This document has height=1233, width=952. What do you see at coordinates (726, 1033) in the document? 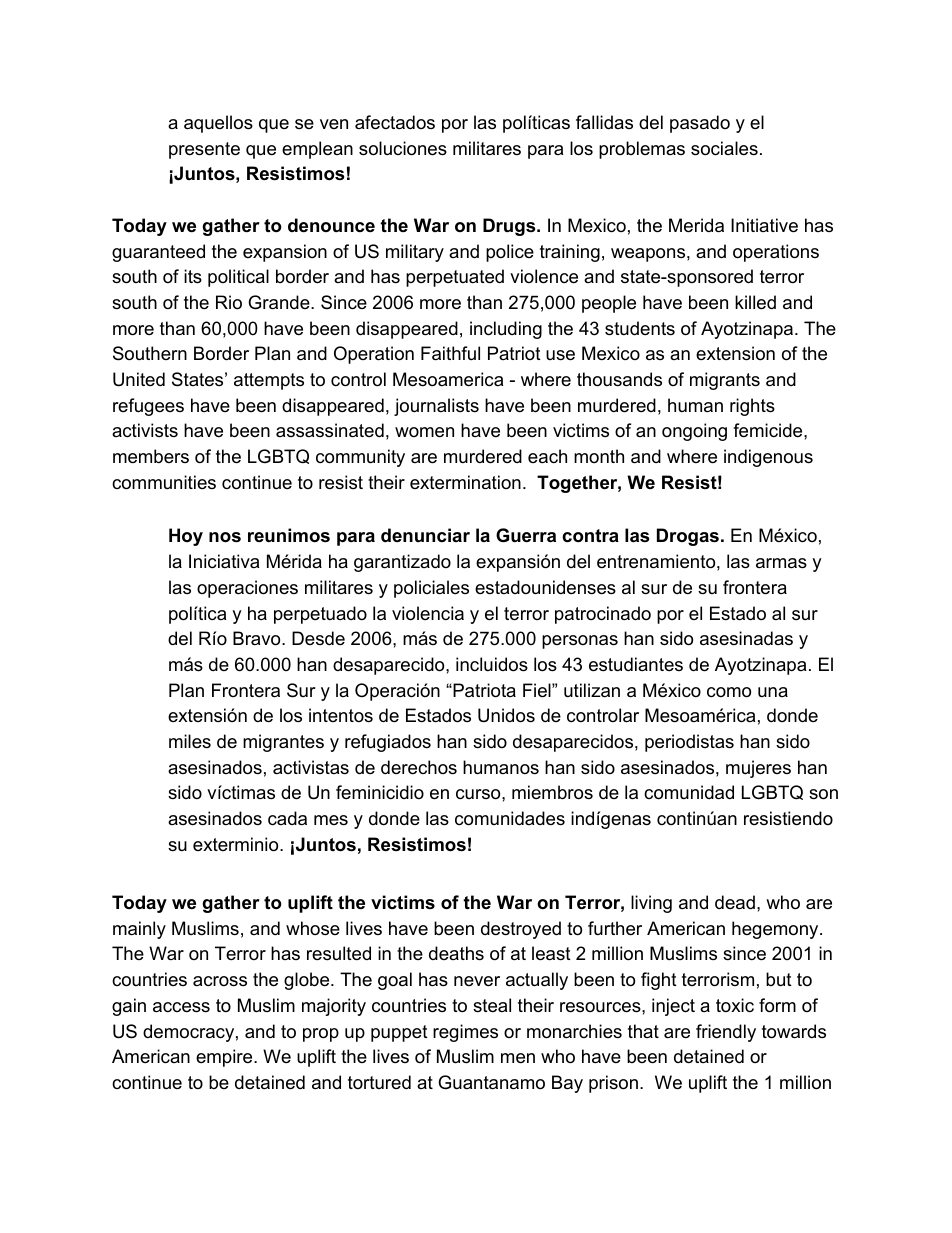
I see `friendly` at bounding box center [726, 1033].
